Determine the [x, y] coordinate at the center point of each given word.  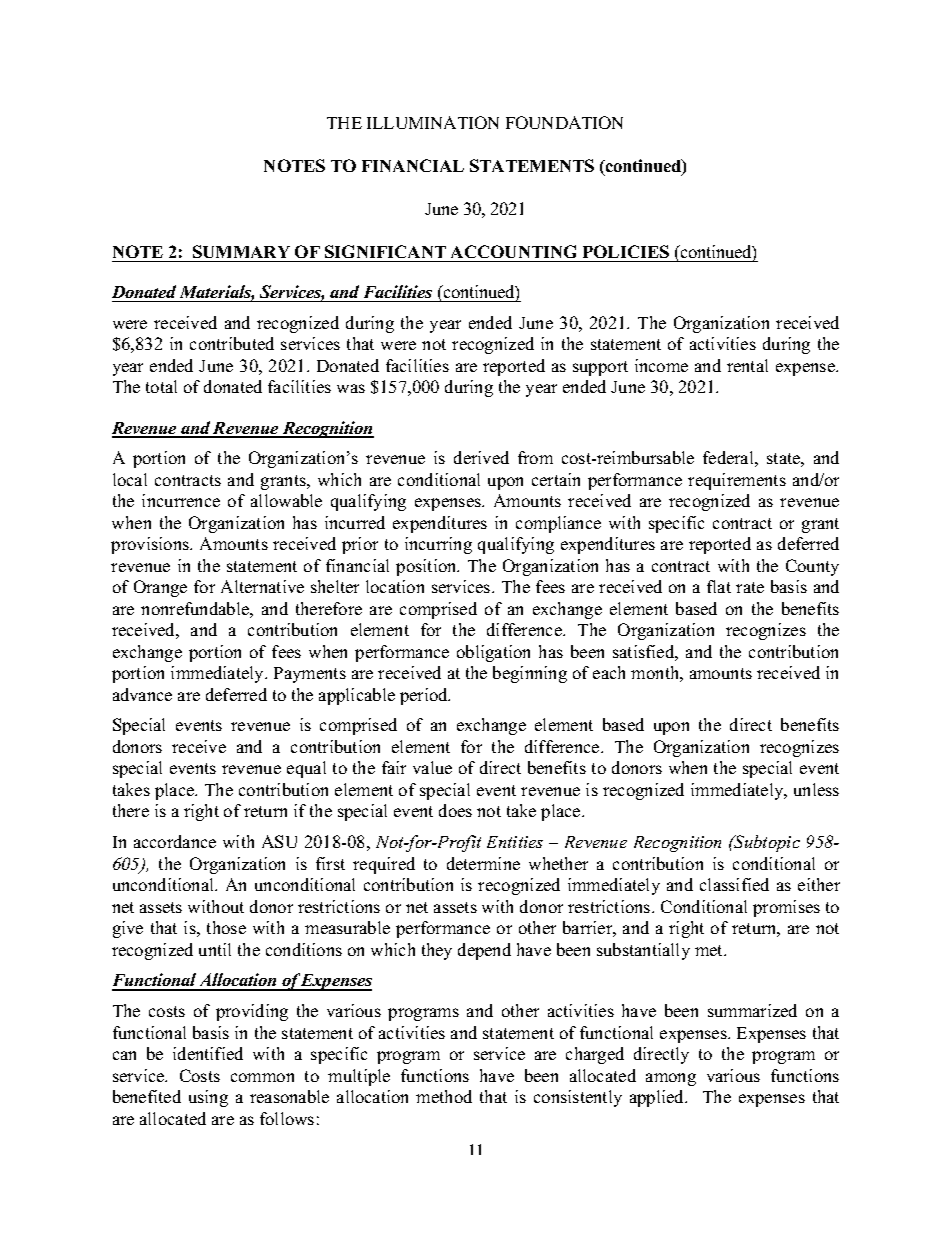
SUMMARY [241, 251]
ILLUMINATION [433, 122]
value [432, 767]
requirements [737, 481]
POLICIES [626, 251]
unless [816, 789]
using [208, 1098]
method [444, 1096]
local [130, 479]
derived [481, 457]
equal [306, 769]
